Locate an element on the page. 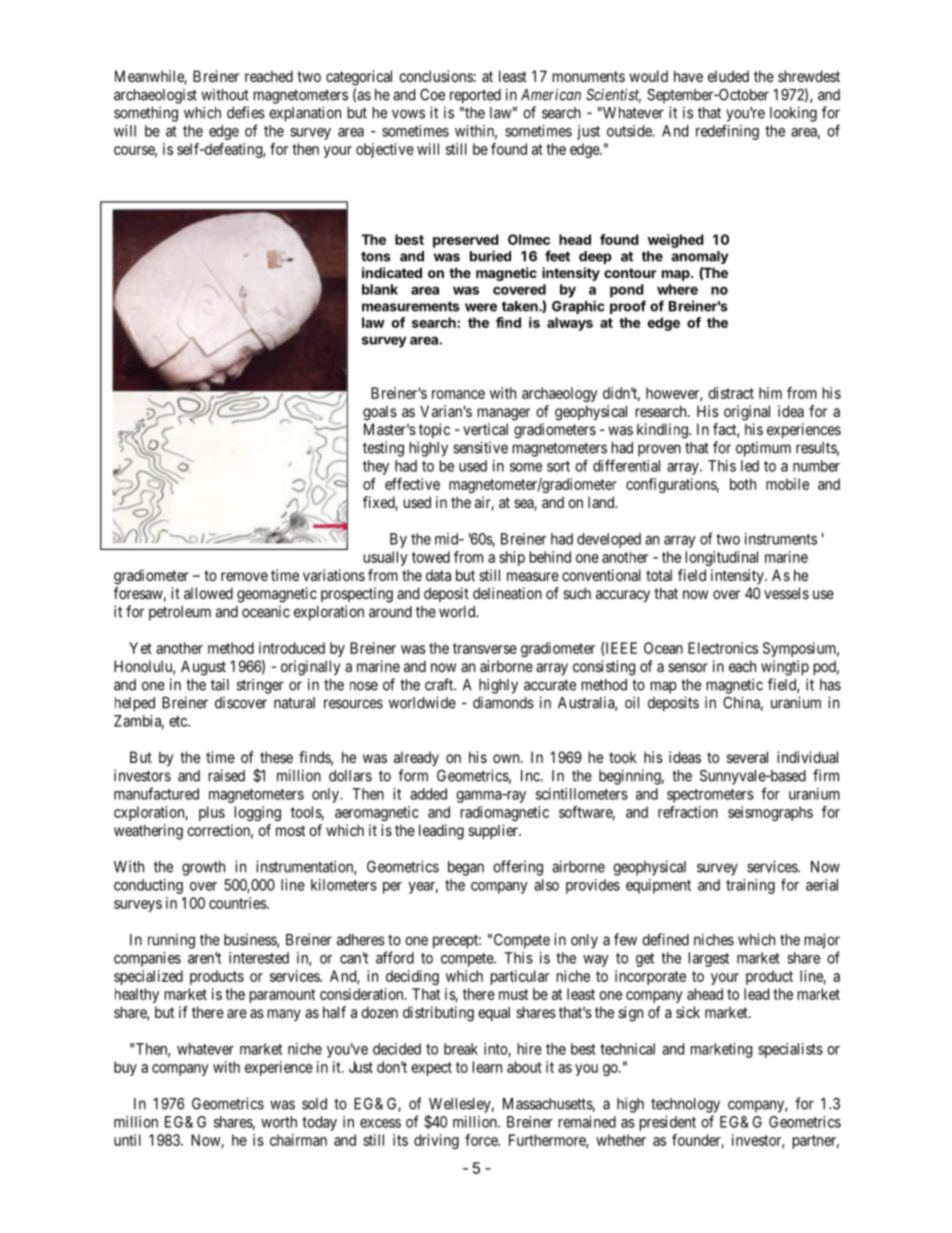  worth is located at coordinates (279, 1122).
